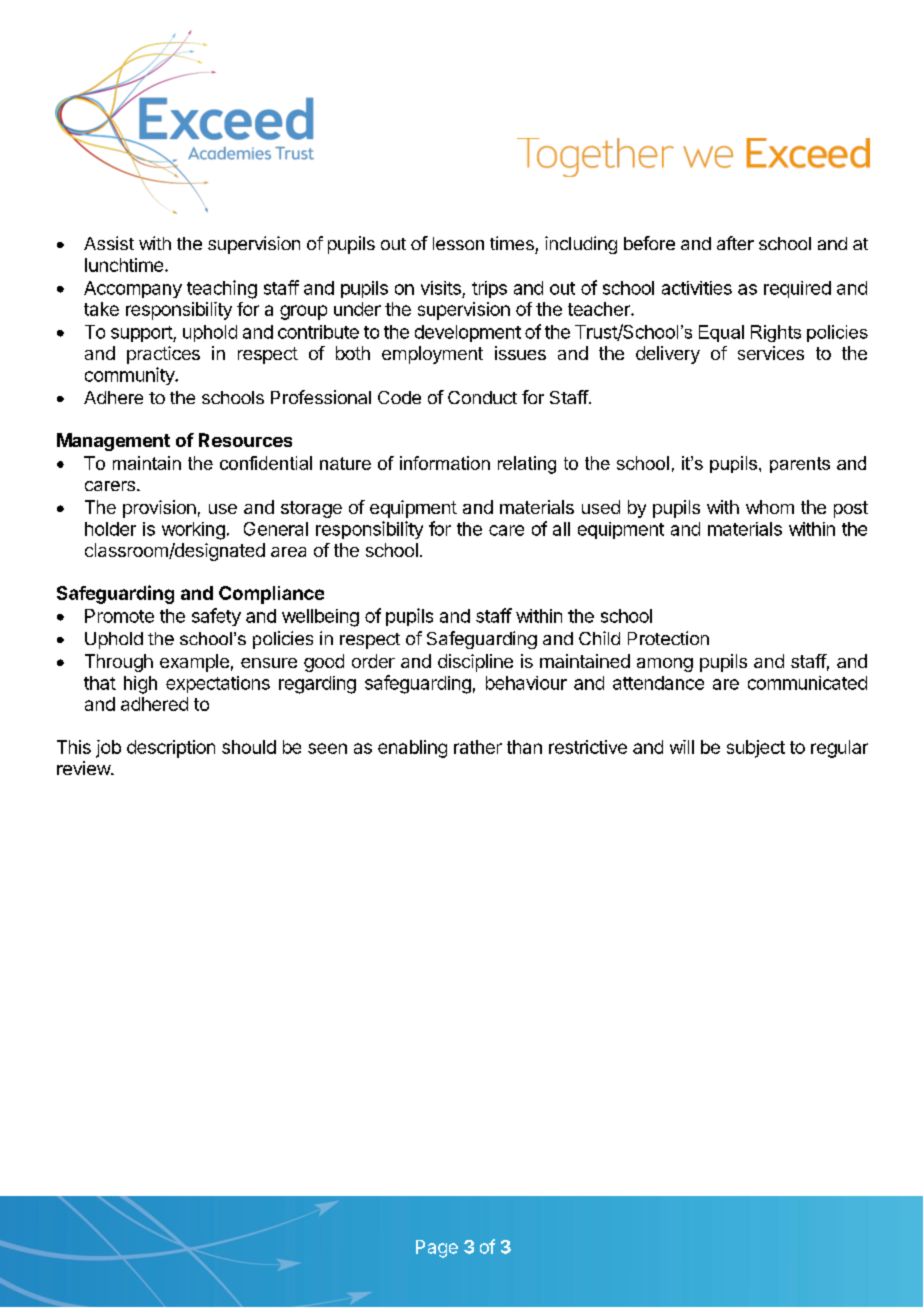  What do you see at coordinates (756, 749) in the screenshot?
I see `subject` at bounding box center [756, 749].
